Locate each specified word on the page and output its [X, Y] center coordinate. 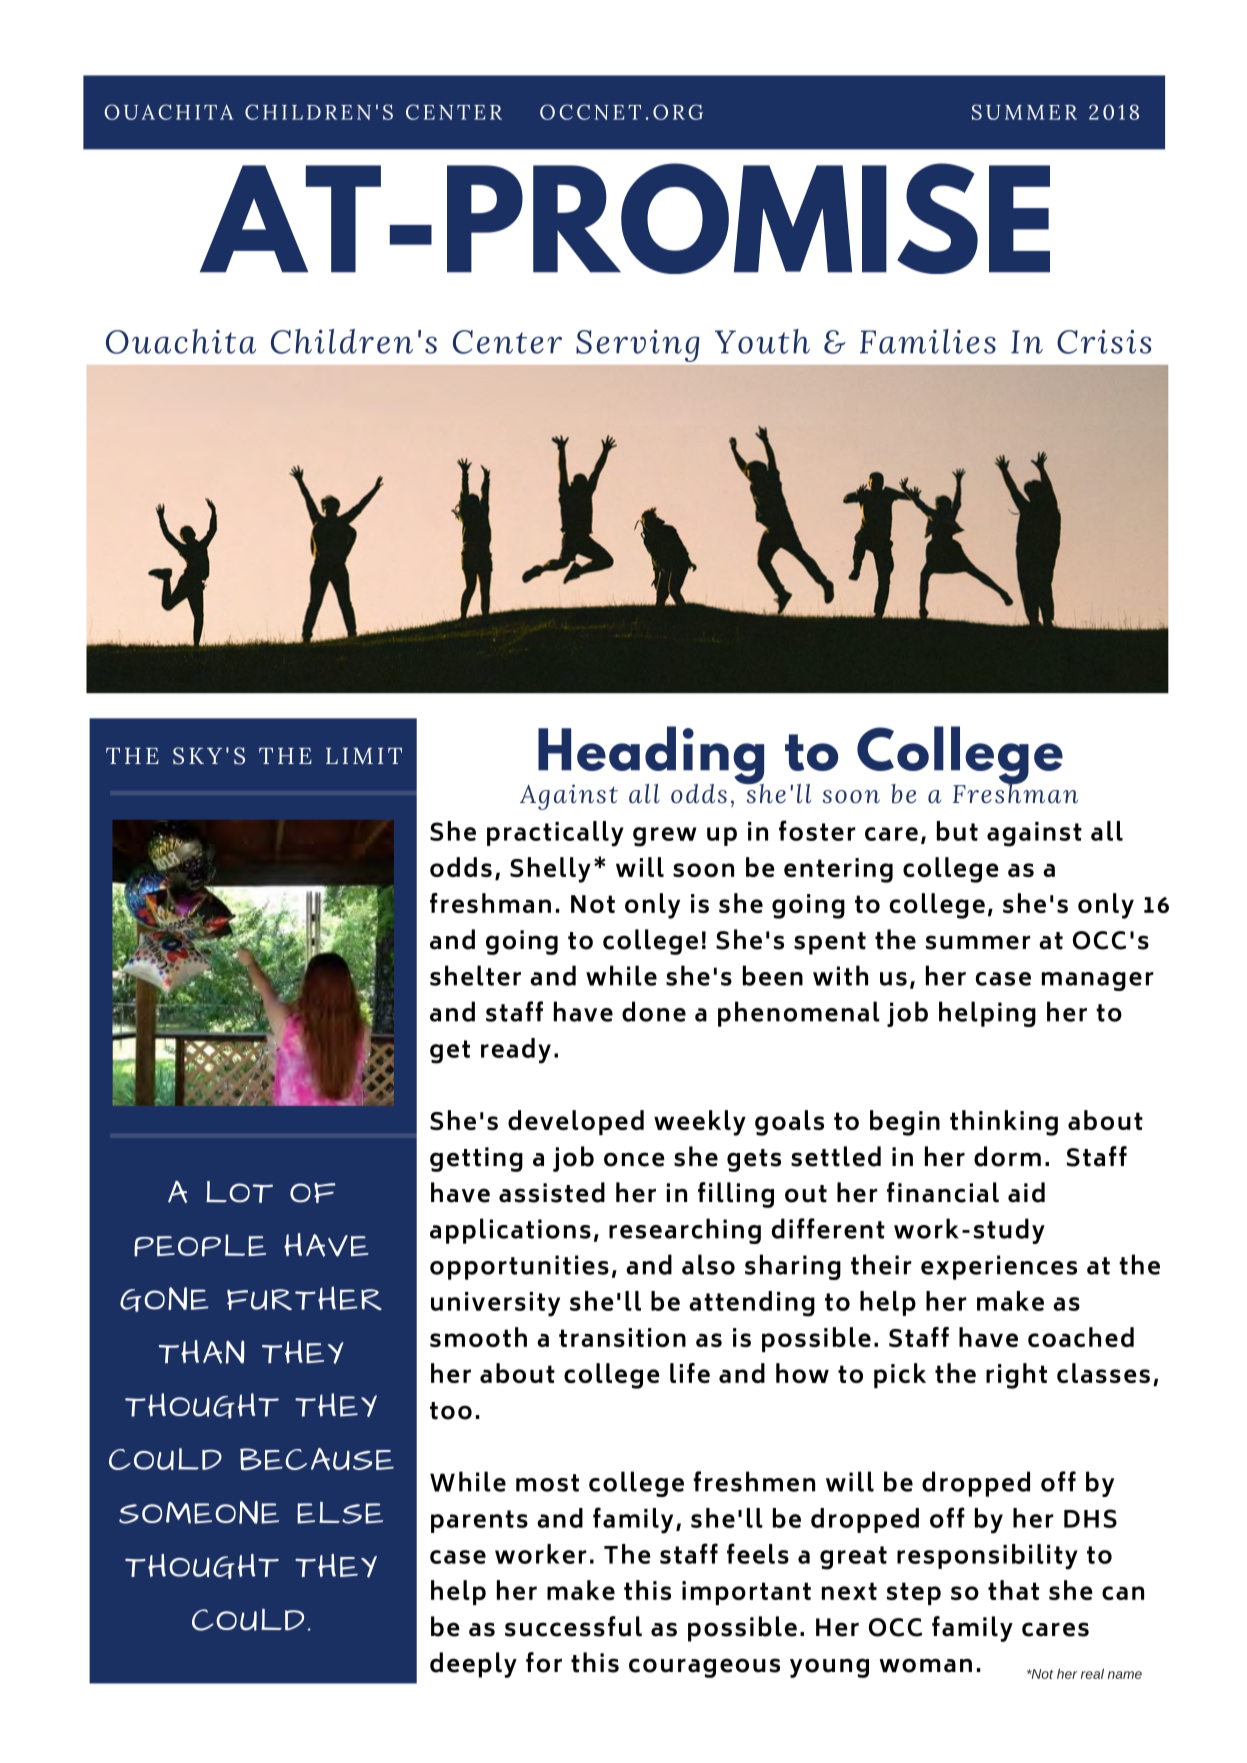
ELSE [340, 1513]
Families [928, 341]
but [957, 831]
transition [622, 1337]
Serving [637, 346]
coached [1081, 1337]
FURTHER [304, 1298]
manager [1098, 981]
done [654, 1011]
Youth [762, 341]
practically [555, 834]
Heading [651, 756]
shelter [475, 975]
